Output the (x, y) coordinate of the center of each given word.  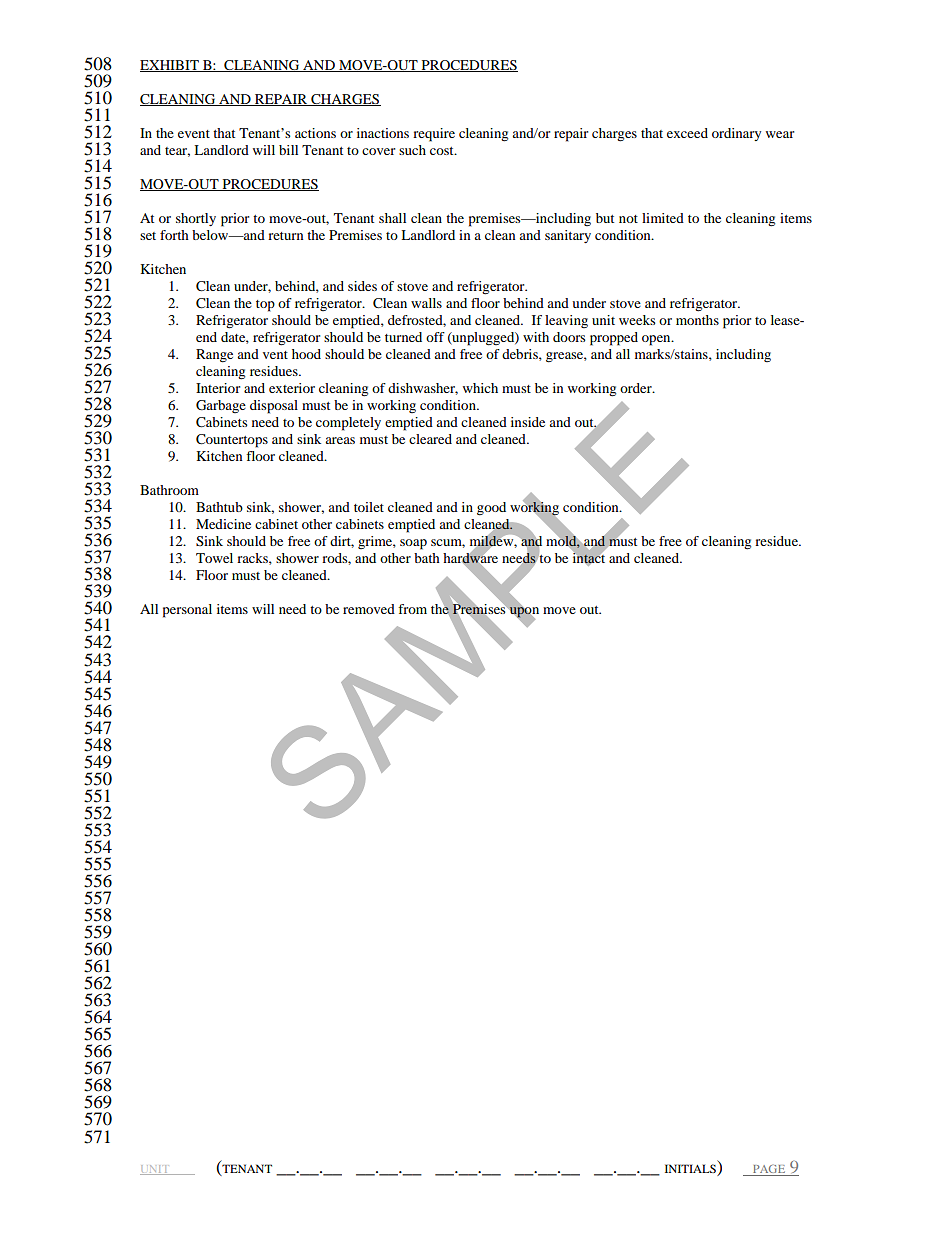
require (434, 135)
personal (187, 611)
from (412, 609)
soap (413, 544)
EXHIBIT (170, 66)
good (491, 509)
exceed (687, 133)
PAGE (769, 1170)
